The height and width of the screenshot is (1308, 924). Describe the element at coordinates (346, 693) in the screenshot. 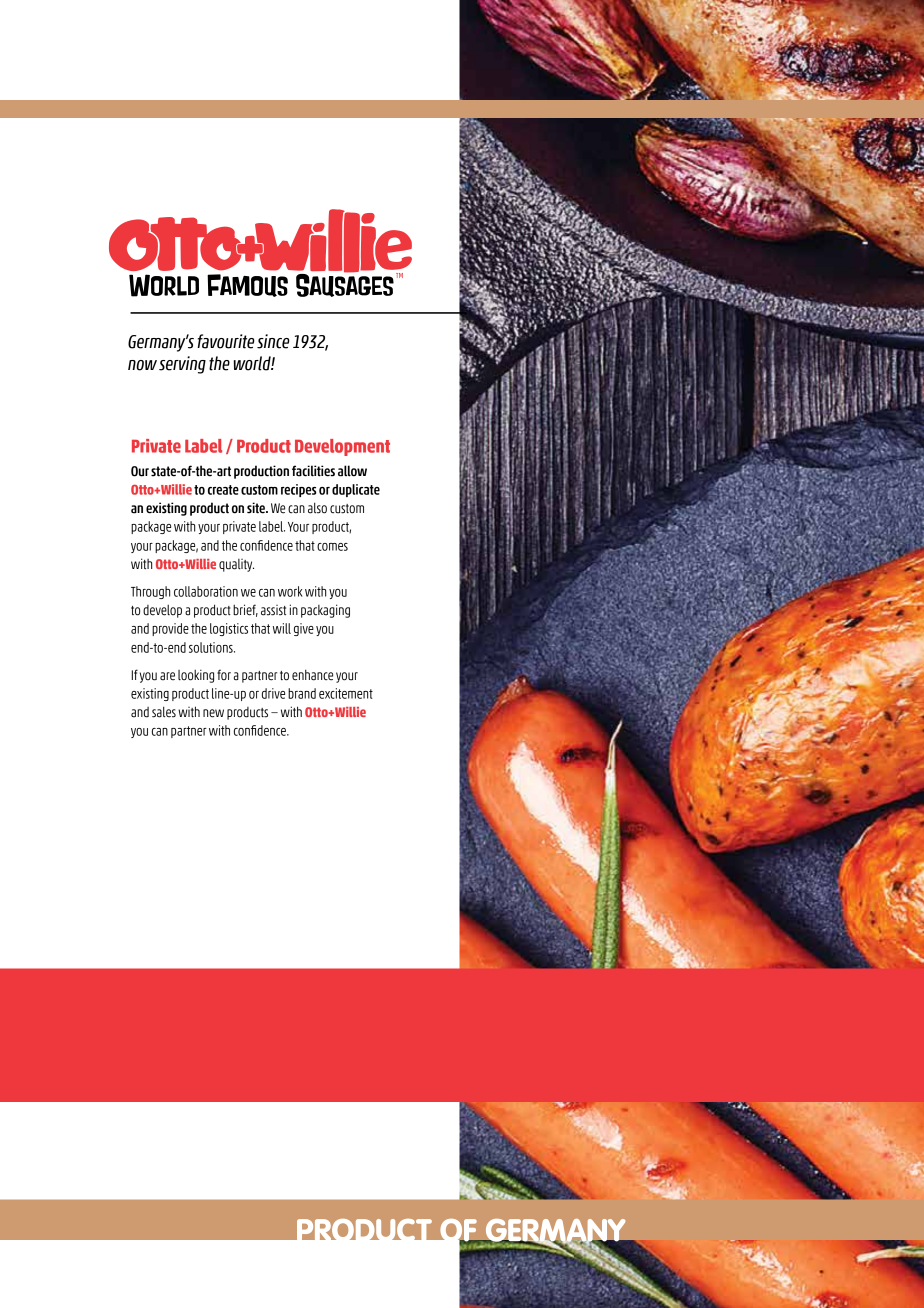

I see `excitement` at that location.
